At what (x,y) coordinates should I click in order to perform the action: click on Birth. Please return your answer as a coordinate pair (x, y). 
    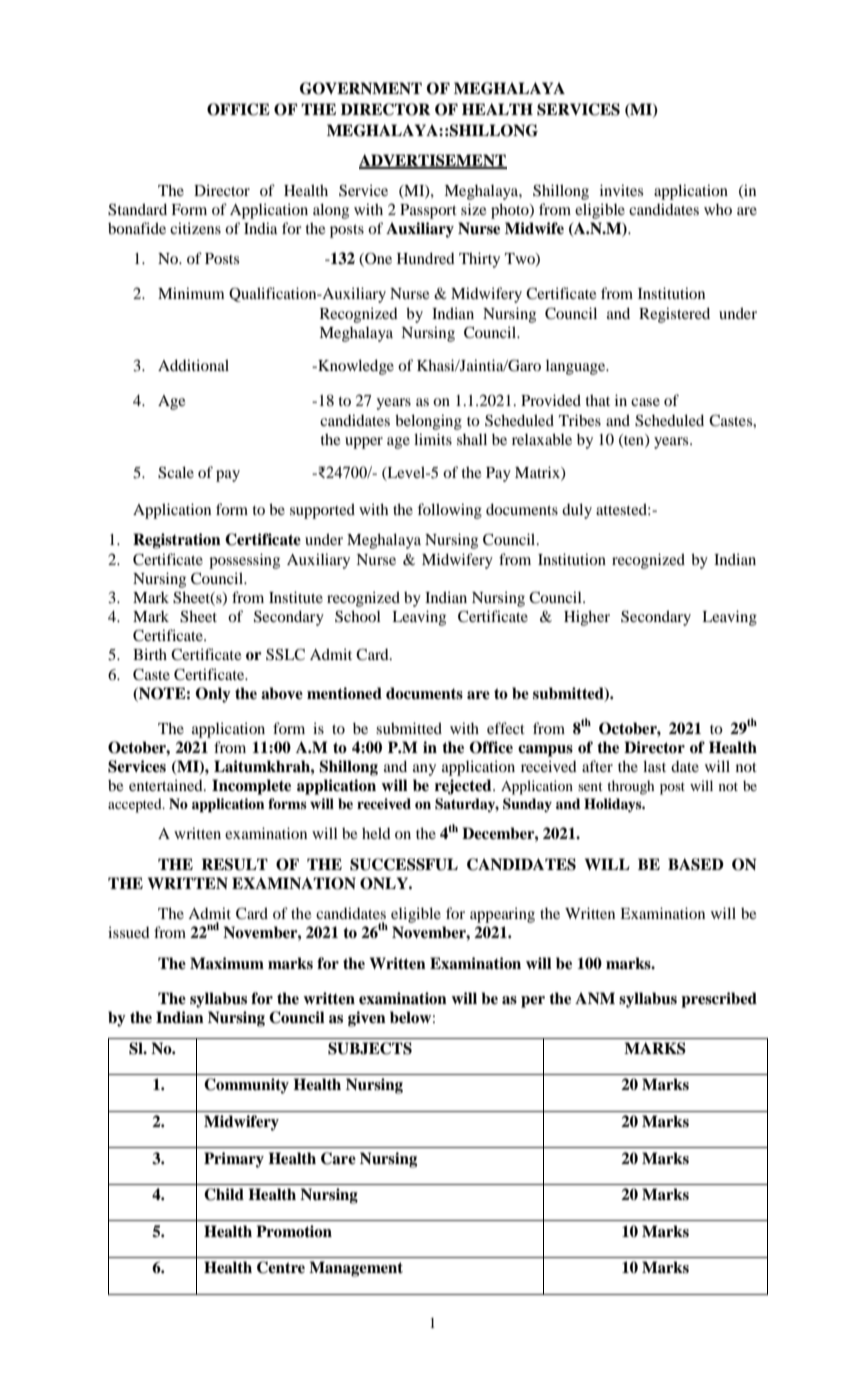
    Looking at the image, I should click on (150, 654).
